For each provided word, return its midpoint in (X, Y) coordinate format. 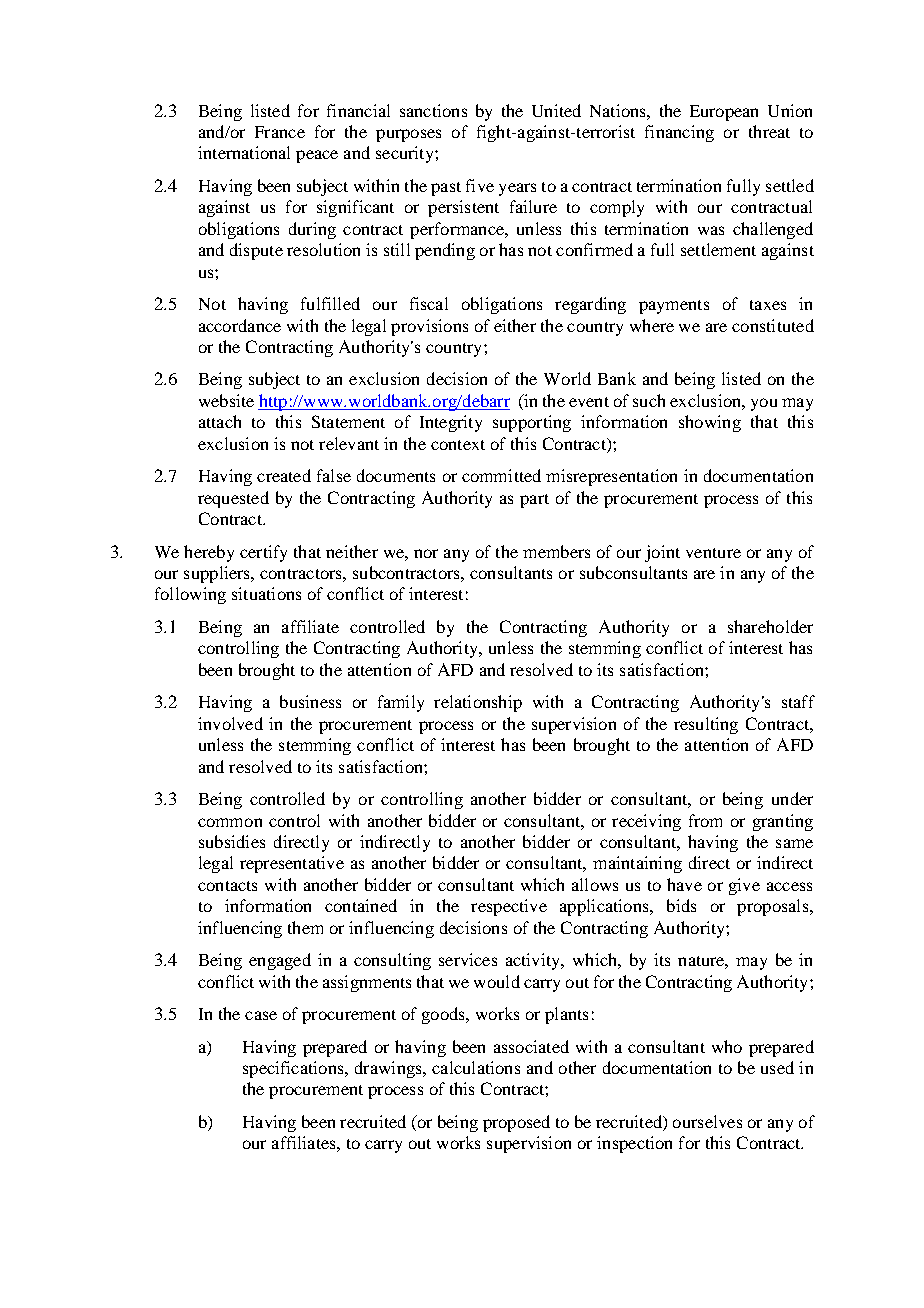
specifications (294, 1069)
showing (710, 423)
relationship (478, 703)
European (724, 113)
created (284, 475)
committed (501, 475)
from (705, 820)
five (480, 185)
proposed (516, 1123)
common (230, 822)
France (280, 132)
